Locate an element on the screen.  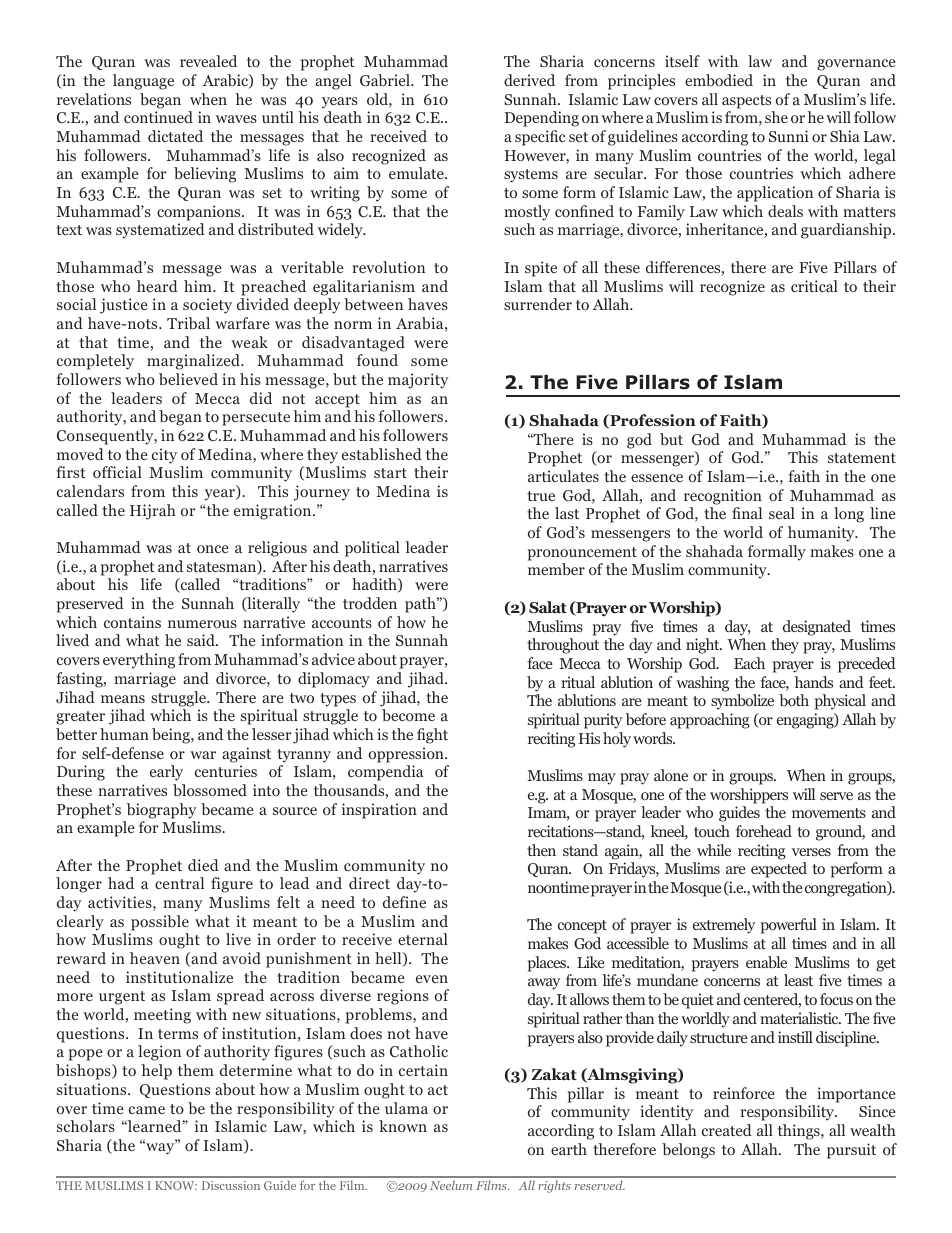
eternal is located at coordinates (423, 939).
